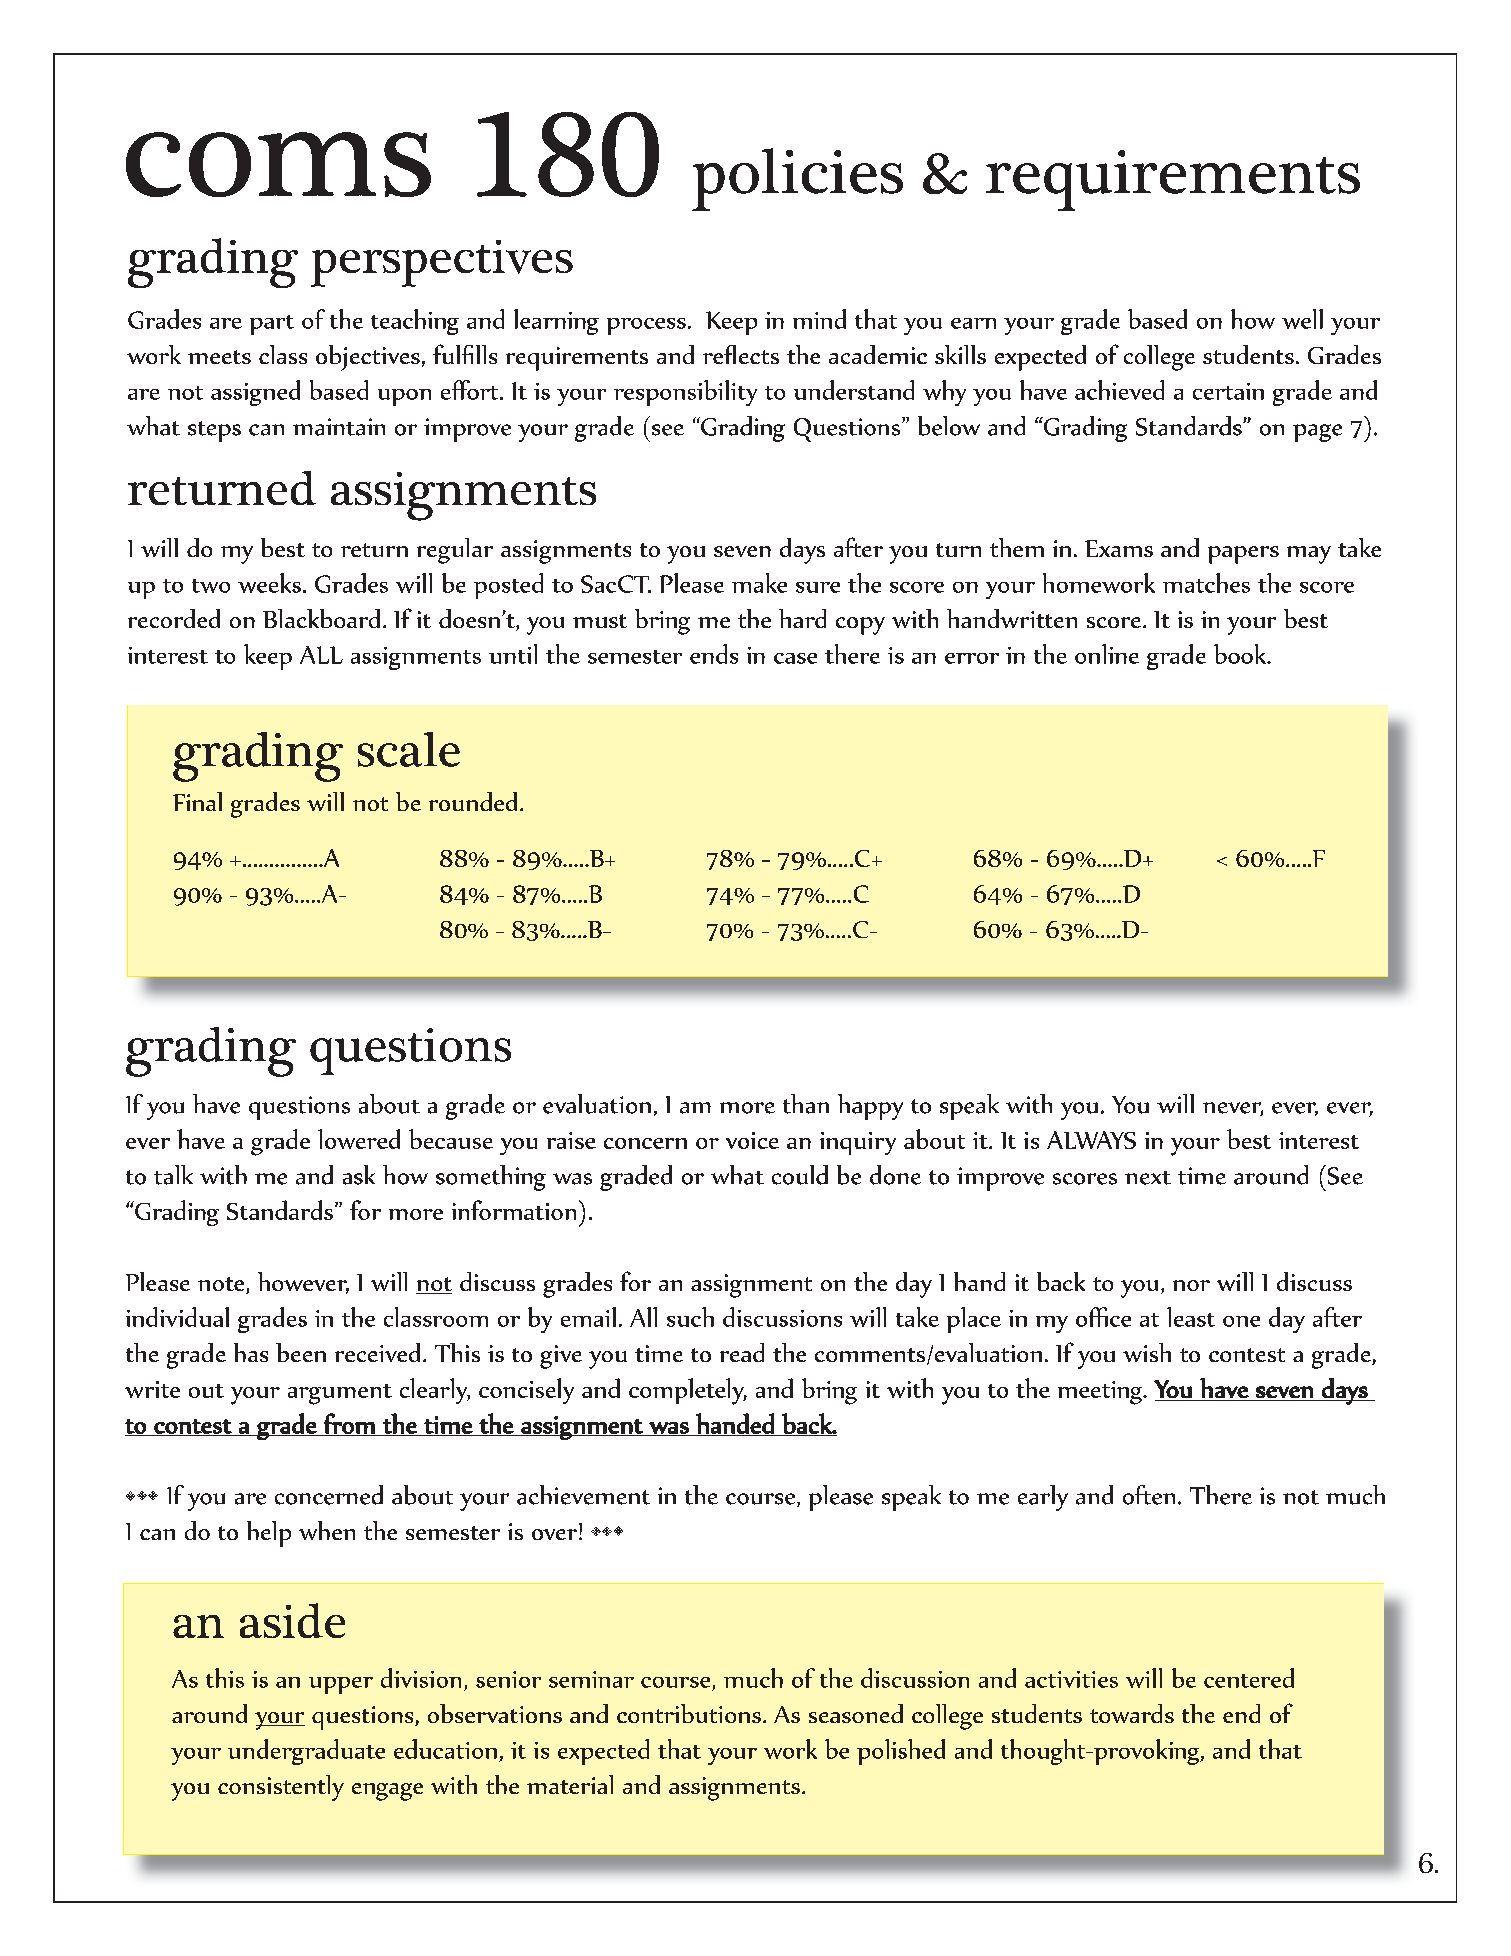 This document has width=1511, height=1956. Describe the element at coordinates (306, 1752) in the document. I see `undergraduate` at that location.
